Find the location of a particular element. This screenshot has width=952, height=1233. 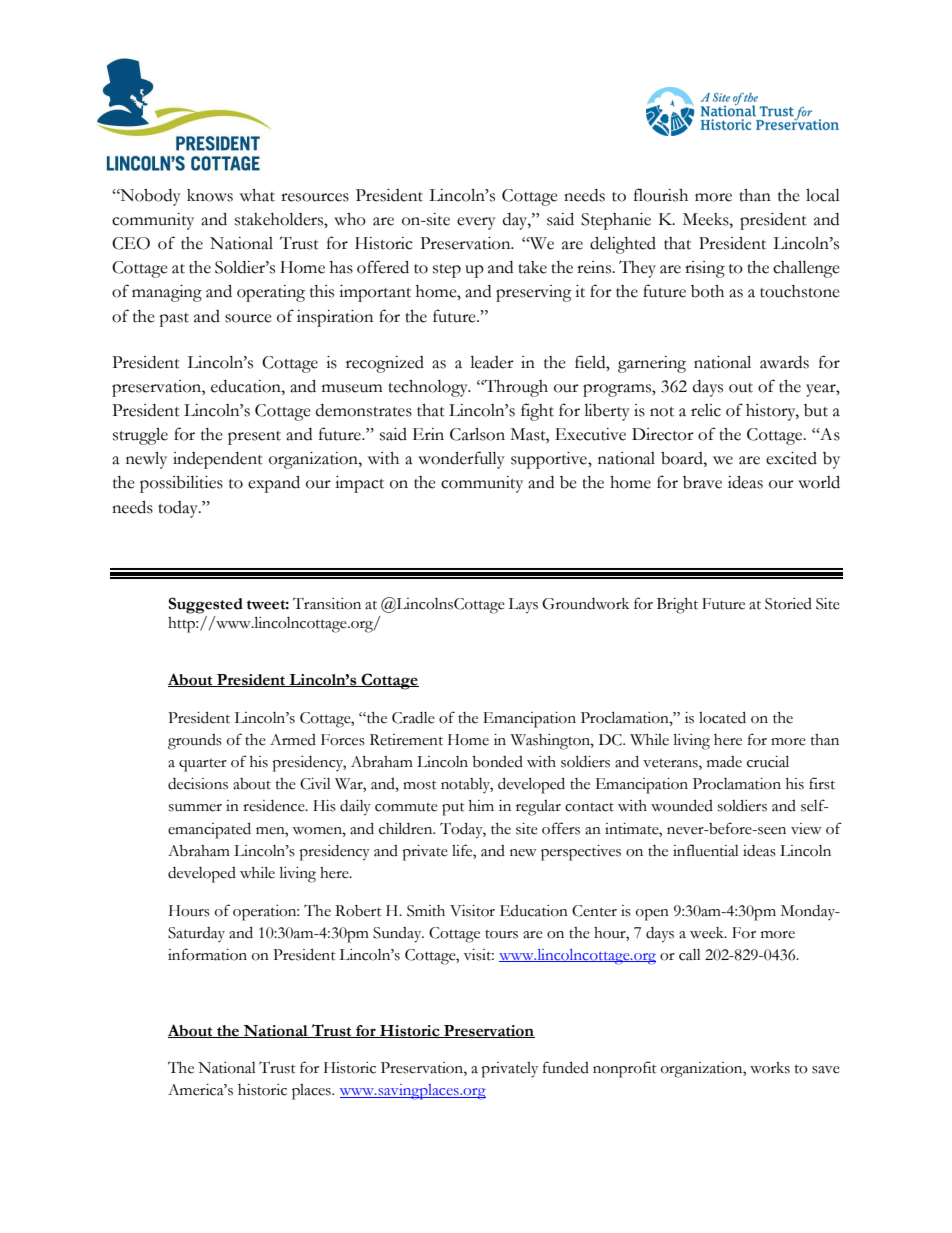

Carlson is located at coordinates (477, 434).
